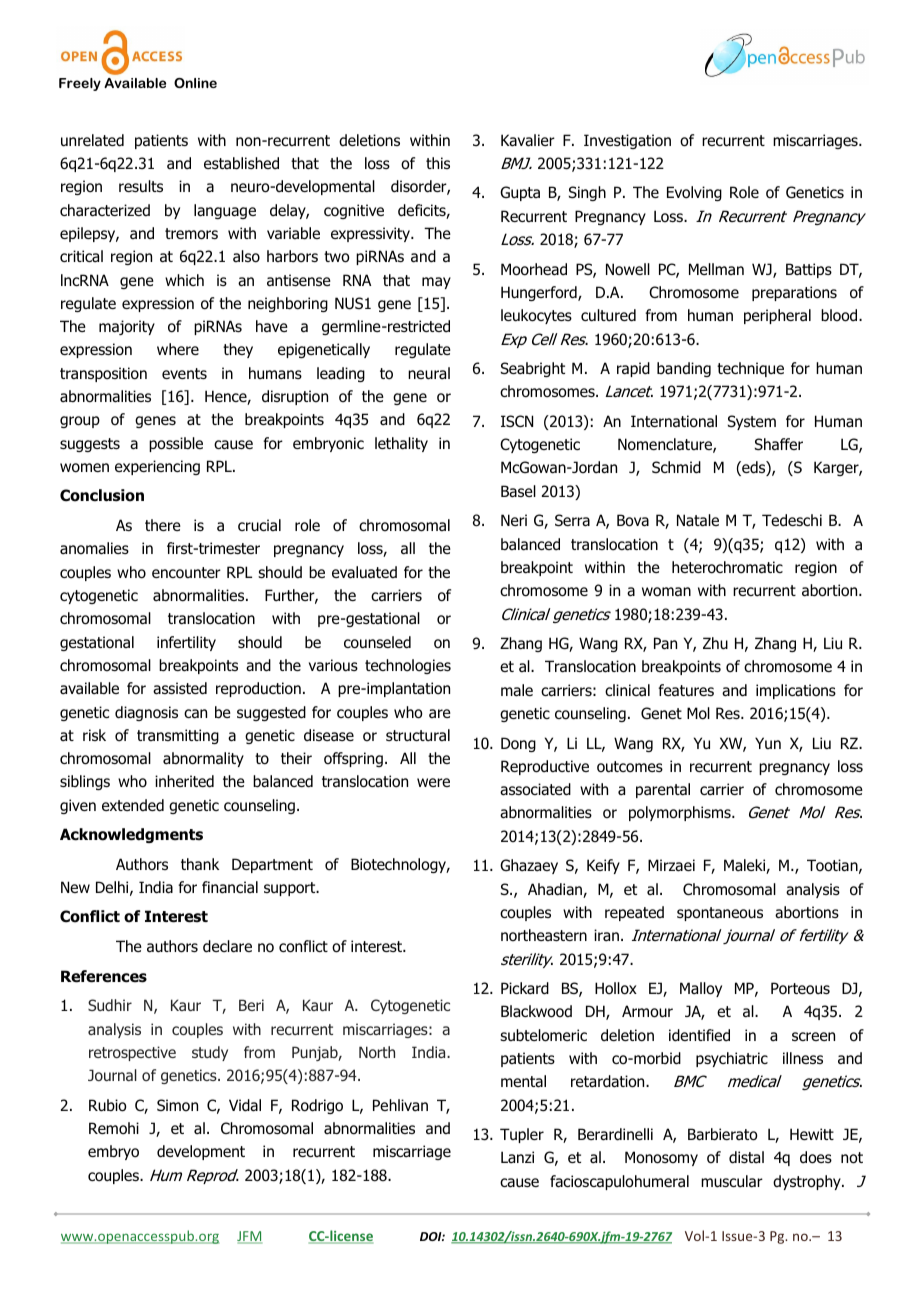 The width and height of the document is (924, 1308). Describe the element at coordinates (694, 193) in the document. I see `Evolving` at that location.
